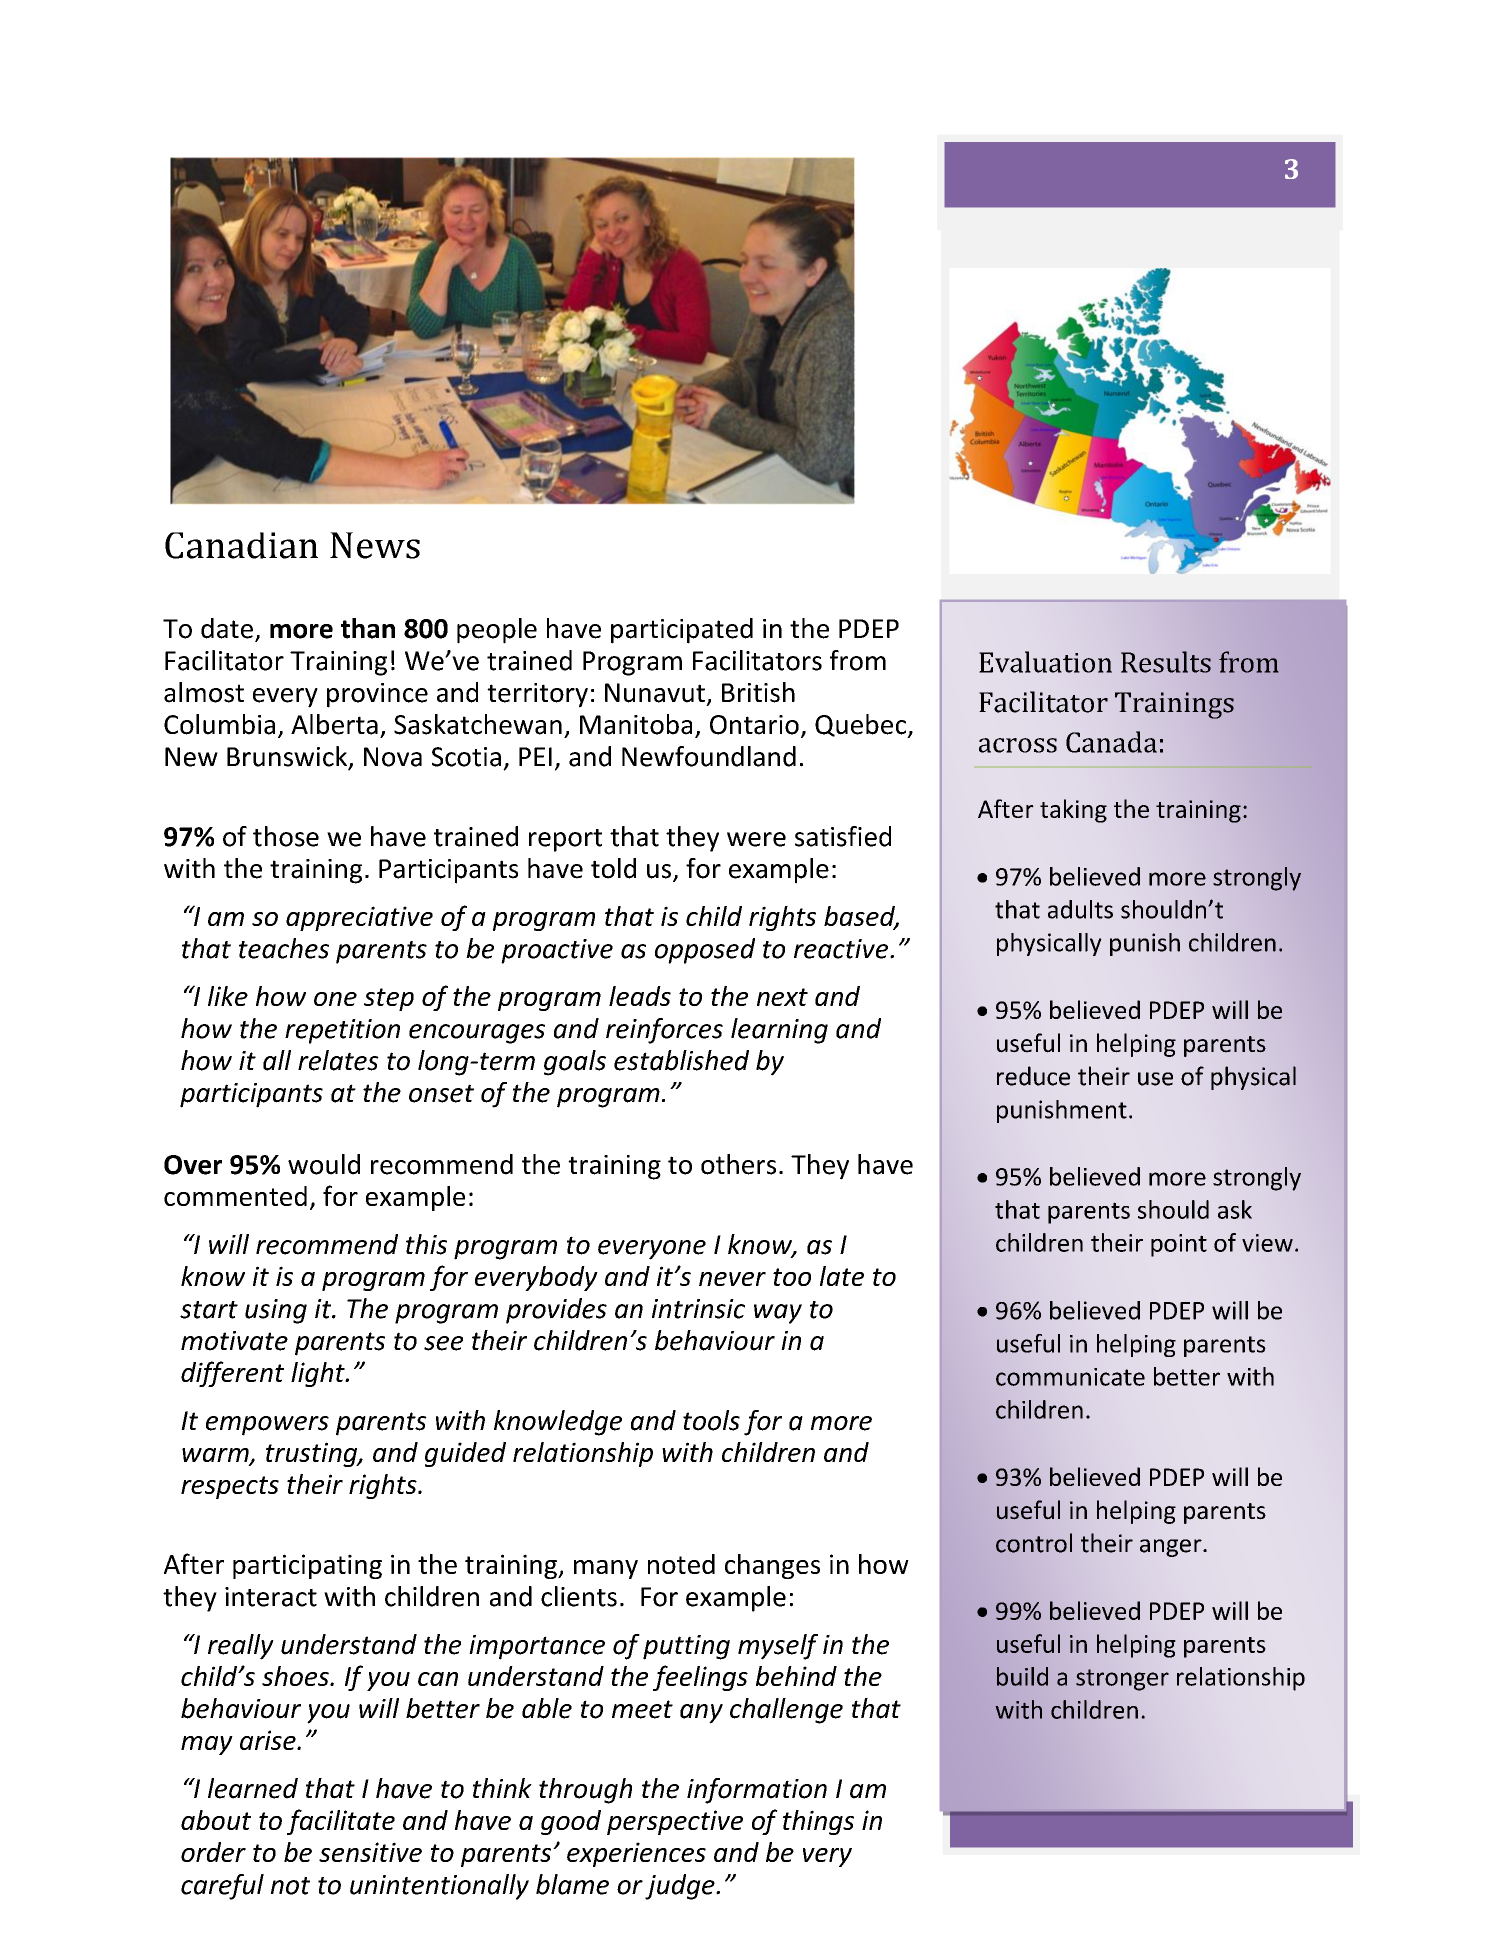  What do you see at coordinates (1070, 1377) in the screenshot?
I see `communicate` at bounding box center [1070, 1377].
